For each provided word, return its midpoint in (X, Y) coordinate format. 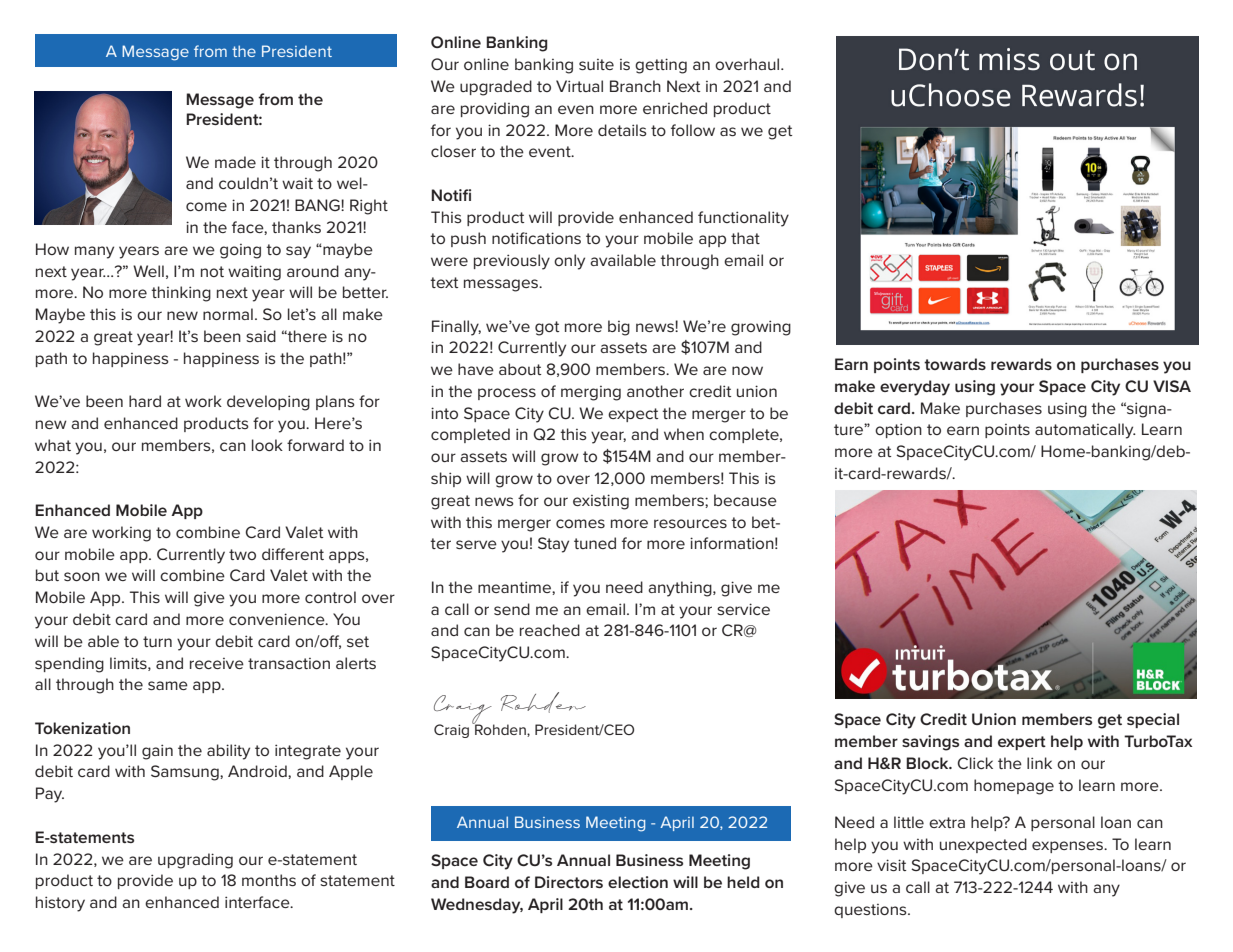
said (261, 336)
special (1153, 720)
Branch (635, 86)
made (235, 162)
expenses (1068, 847)
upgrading (195, 861)
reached (550, 630)
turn (157, 641)
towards (955, 364)
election (638, 882)
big (619, 328)
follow (693, 130)
